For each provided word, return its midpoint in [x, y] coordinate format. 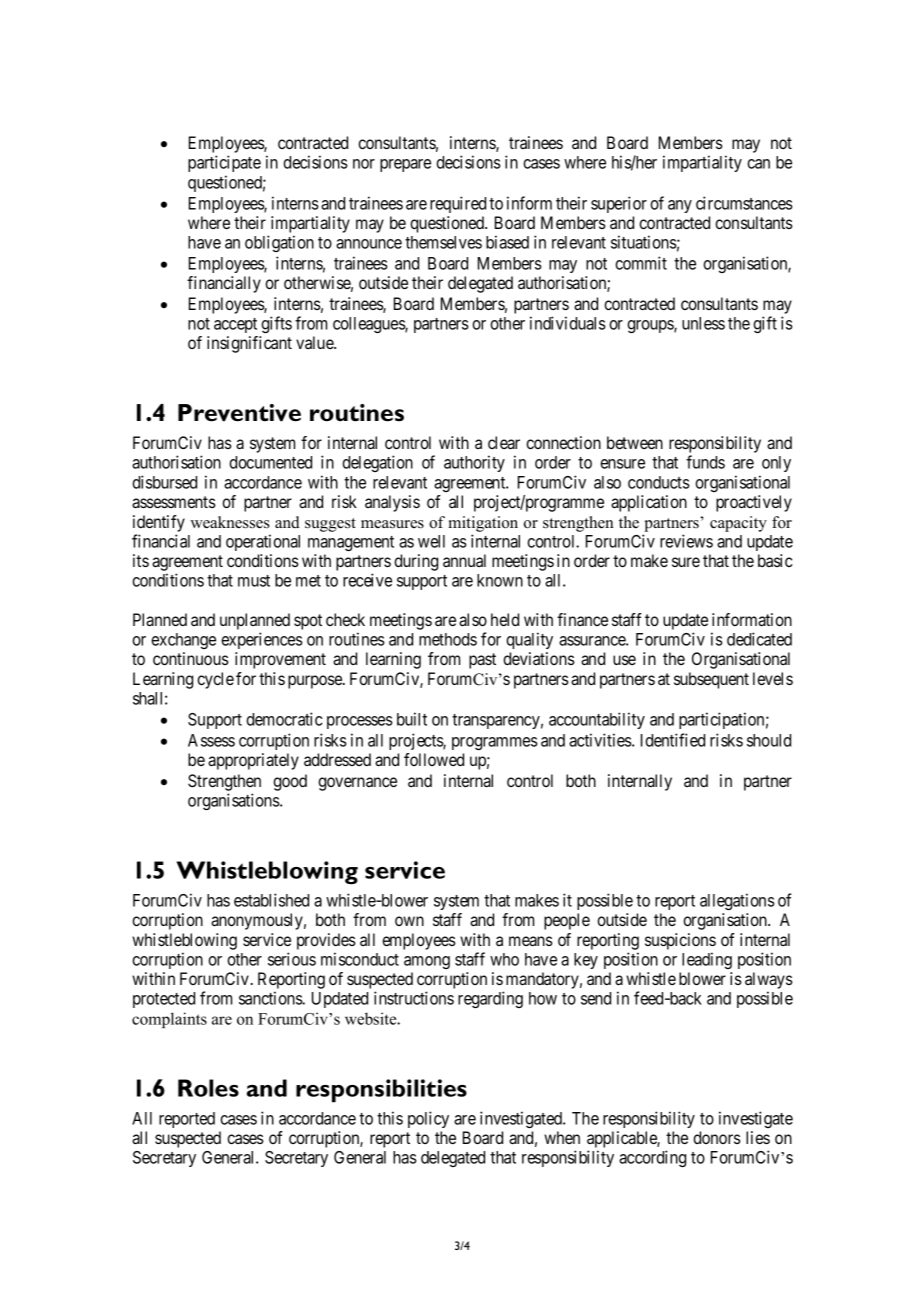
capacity [738, 524]
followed [434, 759]
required [458, 204]
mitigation [483, 524]
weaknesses [230, 522]
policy [428, 1119]
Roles [208, 1088]
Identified [673, 740]
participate [224, 163]
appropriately [253, 761]
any [680, 206]
